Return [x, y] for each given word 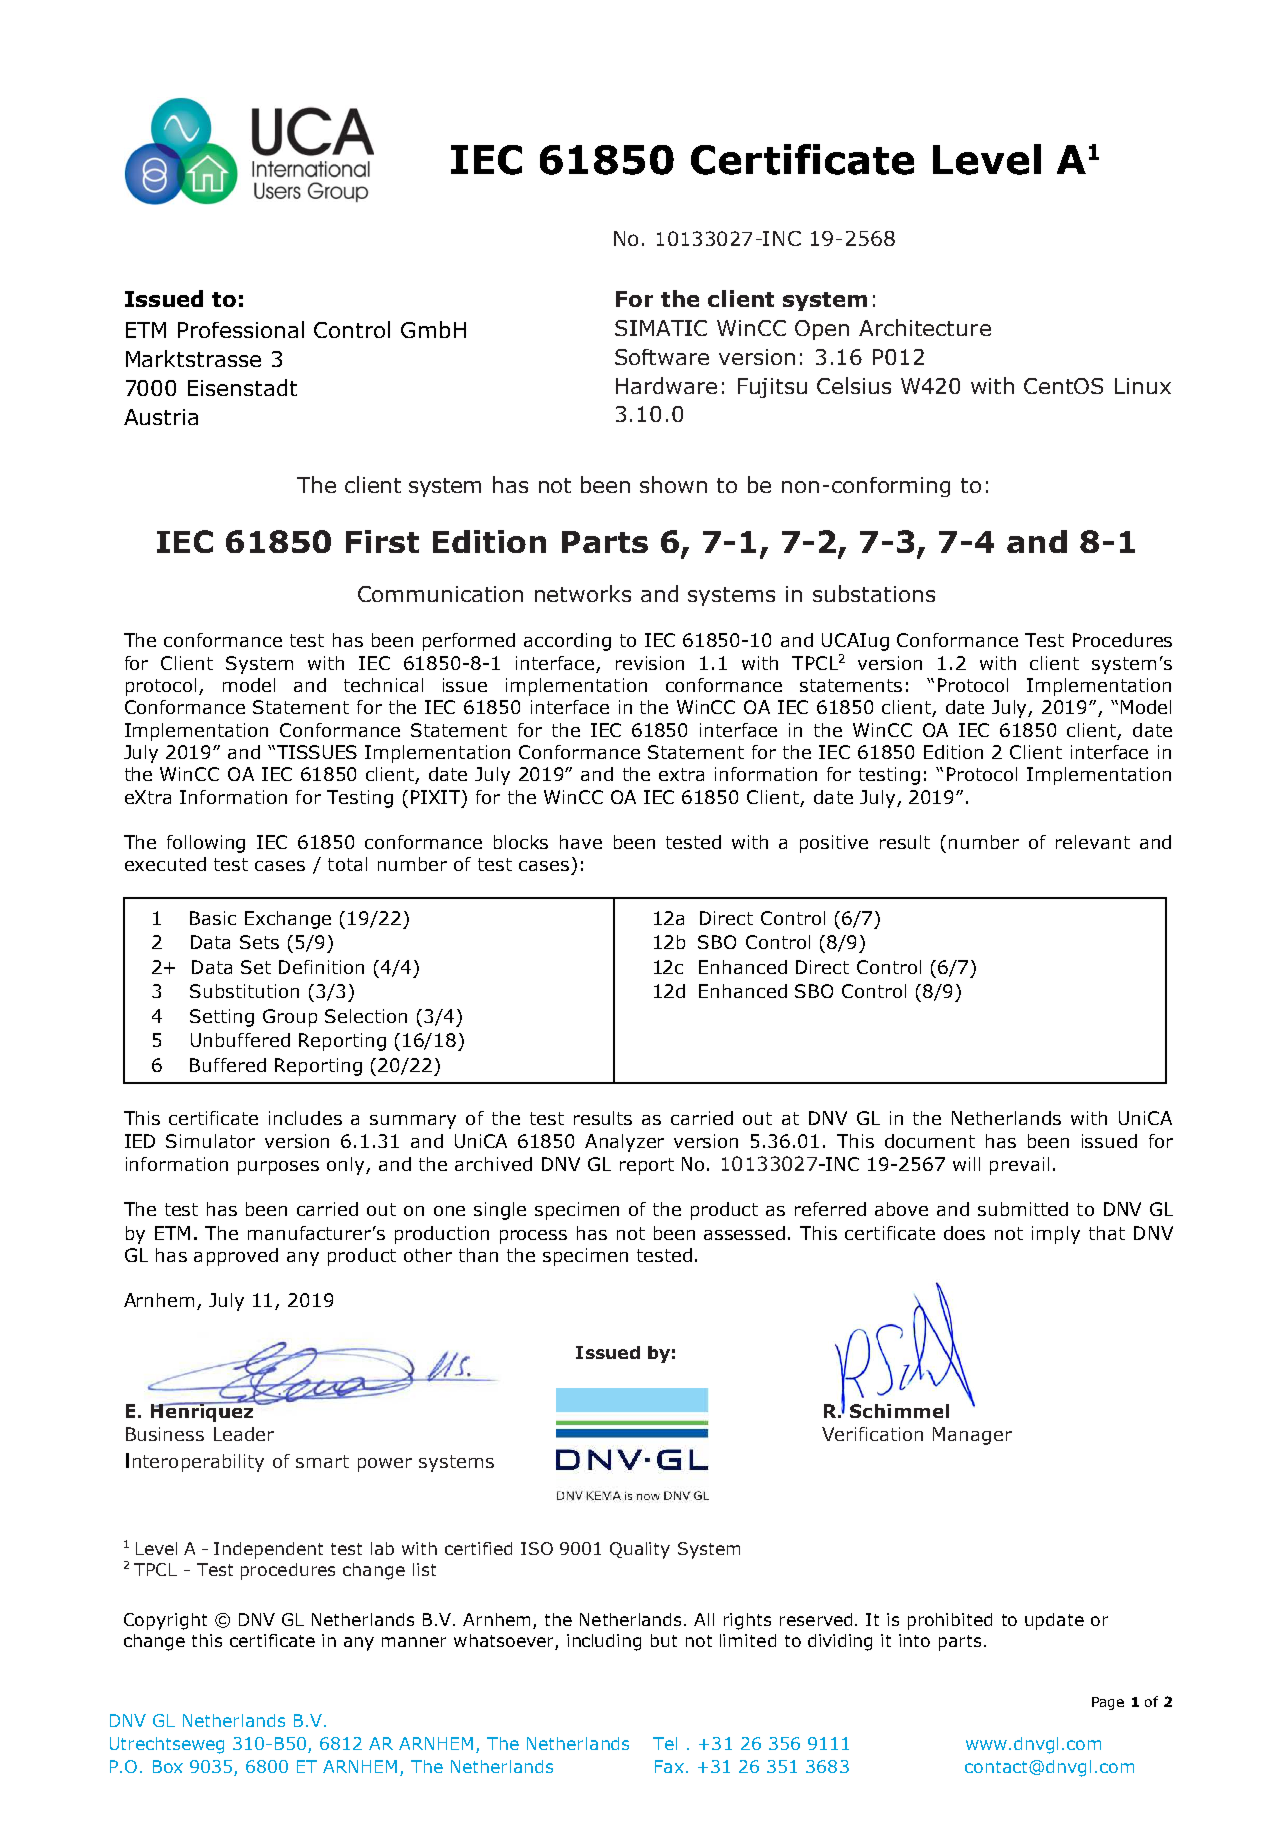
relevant [1093, 842]
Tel [665, 1743]
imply [1056, 1235]
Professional [241, 329]
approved [236, 1257]
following [206, 844]
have [581, 842]
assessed [744, 1233]
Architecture [925, 327]
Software [662, 357]
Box [168, 1766]
